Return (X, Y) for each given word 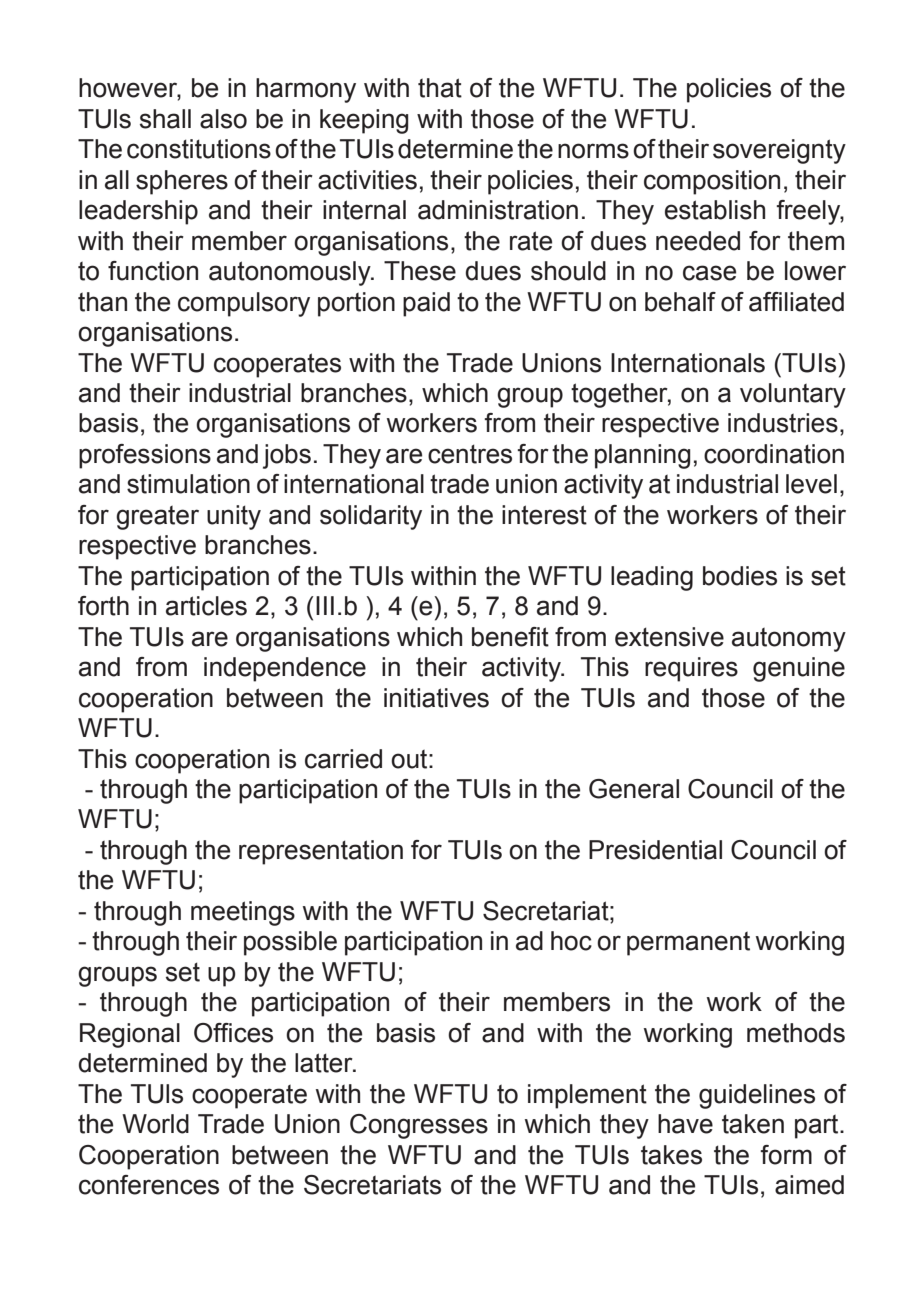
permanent (688, 944)
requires (691, 669)
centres (470, 454)
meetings (243, 913)
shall (165, 119)
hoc (571, 941)
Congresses (419, 1126)
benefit (510, 637)
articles (206, 606)
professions (145, 456)
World (155, 1124)
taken (753, 1124)
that (440, 88)
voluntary (793, 395)
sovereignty (779, 151)
